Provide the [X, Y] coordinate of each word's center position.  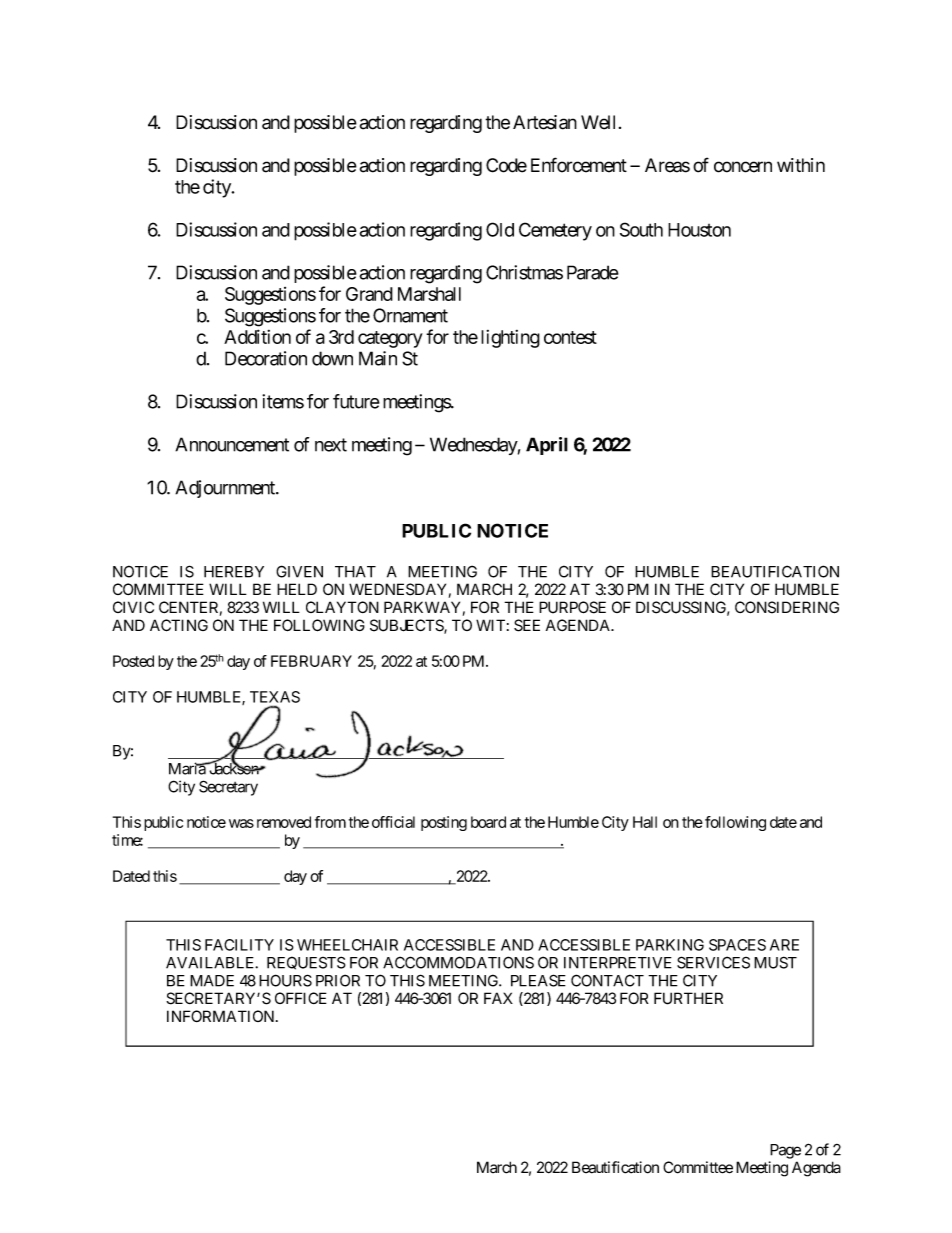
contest [570, 337]
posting [444, 823]
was [241, 823]
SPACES [737, 945]
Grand [369, 294]
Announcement [232, 444]
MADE [212, 981]
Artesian [545, 122]
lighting [510, 339]
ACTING [179, 625]
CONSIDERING [787, 607]
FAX [498, 998]
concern [743, 167]
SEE [527, 625]
